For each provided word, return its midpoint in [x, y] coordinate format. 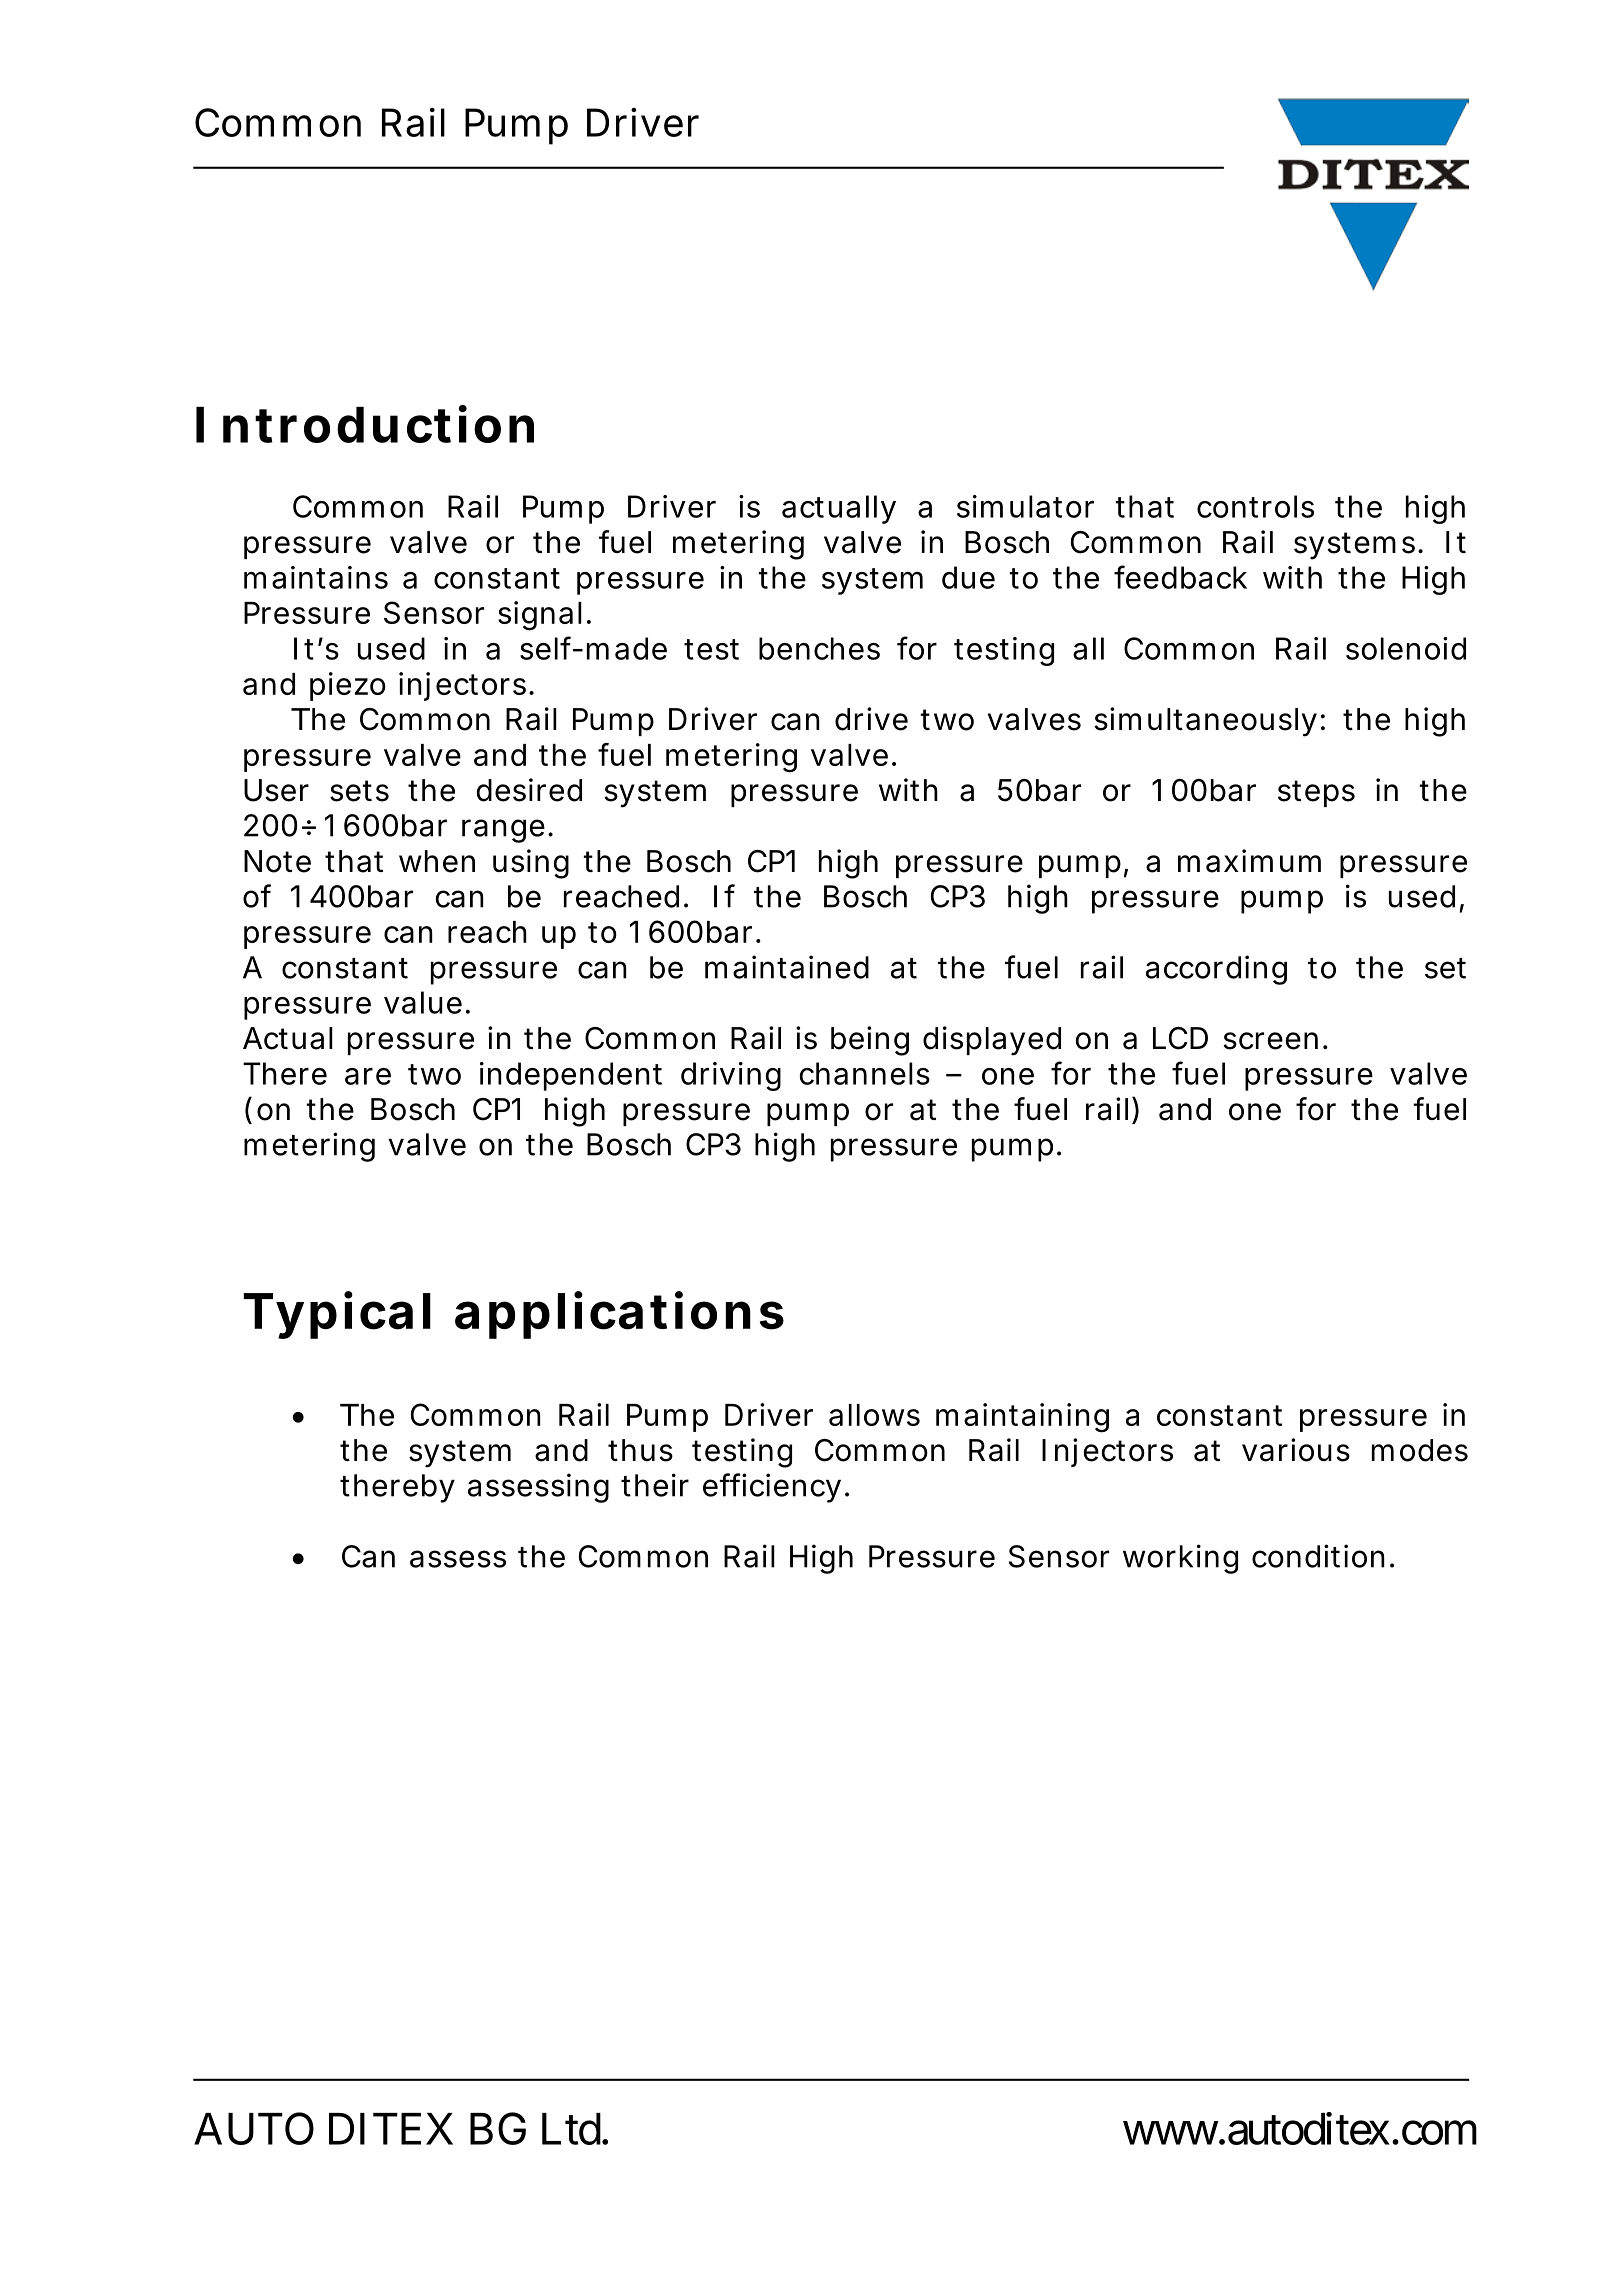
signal [540, 616]
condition [1323, 1556]
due [968, 577]
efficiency [776, 1488]
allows [874, 1415]
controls [1255, 506]
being [870, 1041]
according [1216, 970]
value [427, 1002]
